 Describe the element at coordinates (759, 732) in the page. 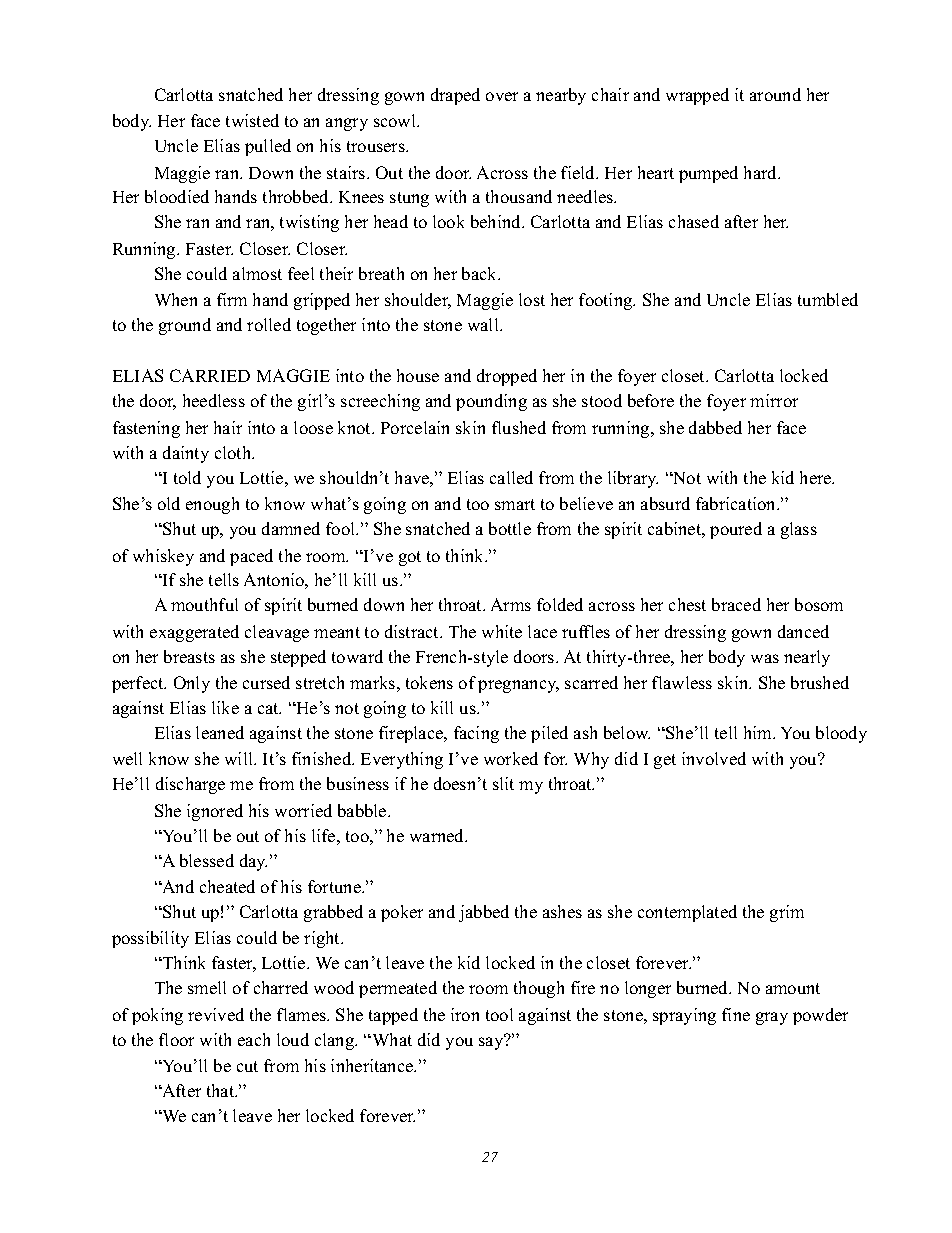

I see `him` at that location.
